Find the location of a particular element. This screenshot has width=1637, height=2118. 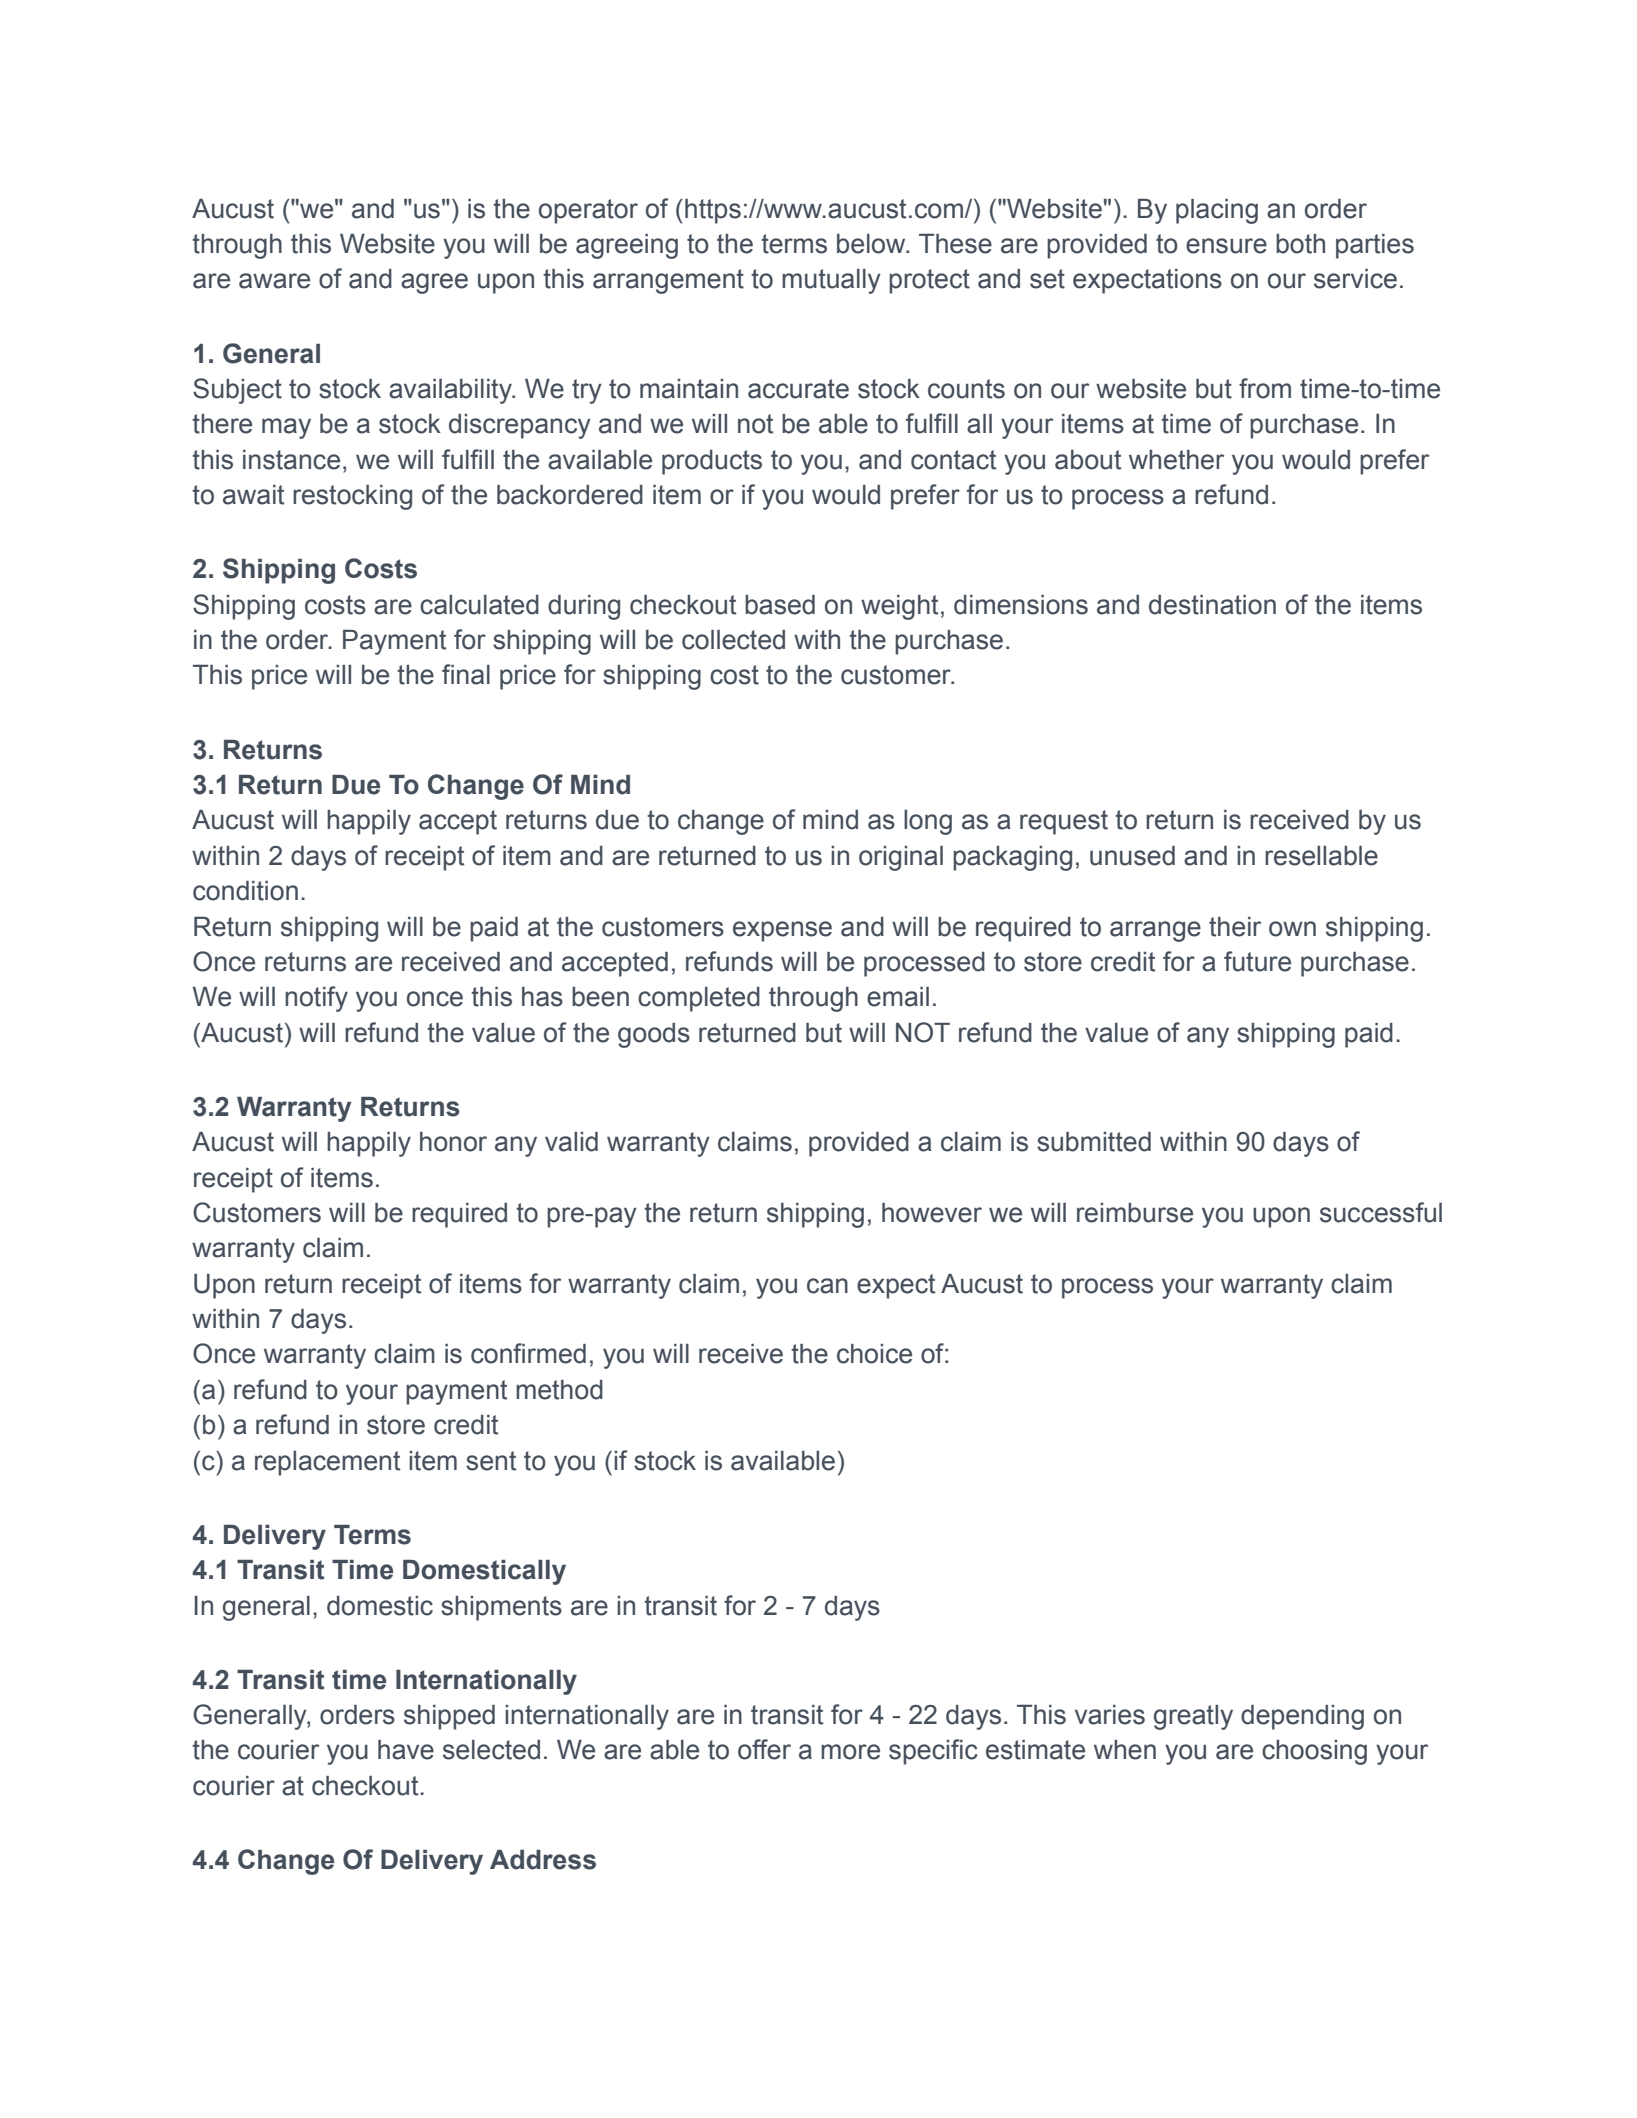

destination is located at coordinates (1212, 605).
